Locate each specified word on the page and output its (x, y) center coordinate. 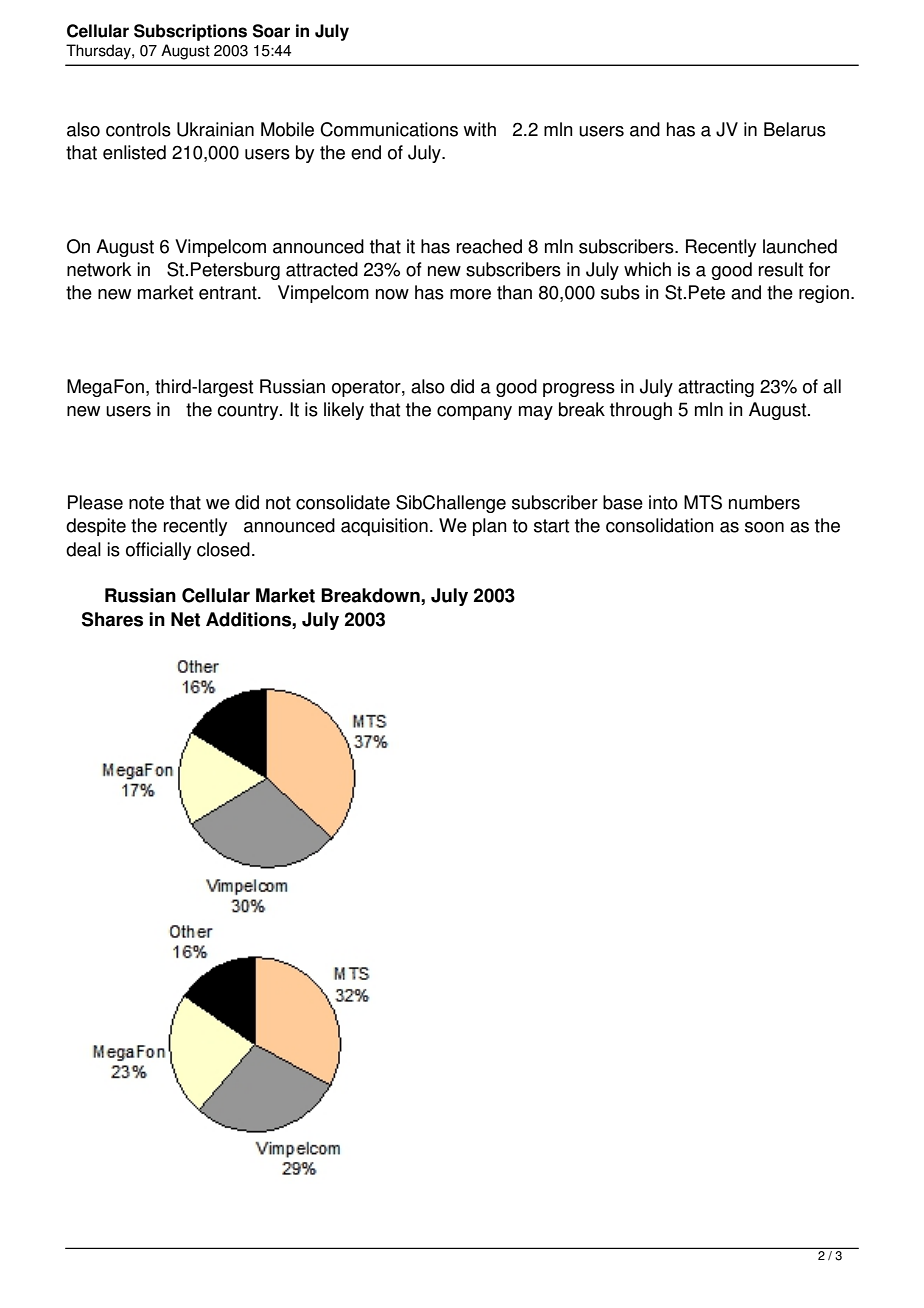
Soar (271, 31)
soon (764, 527)
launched (800, 246)
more (470, 294)
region (824, 294)
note (146, 503)
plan (490, 527)
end (366, 152)
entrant (229, 293)
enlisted (134, 152)
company (474, 413)
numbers (764, 502)
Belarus (795, 129)
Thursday (99, 52)
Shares (112, 619)
